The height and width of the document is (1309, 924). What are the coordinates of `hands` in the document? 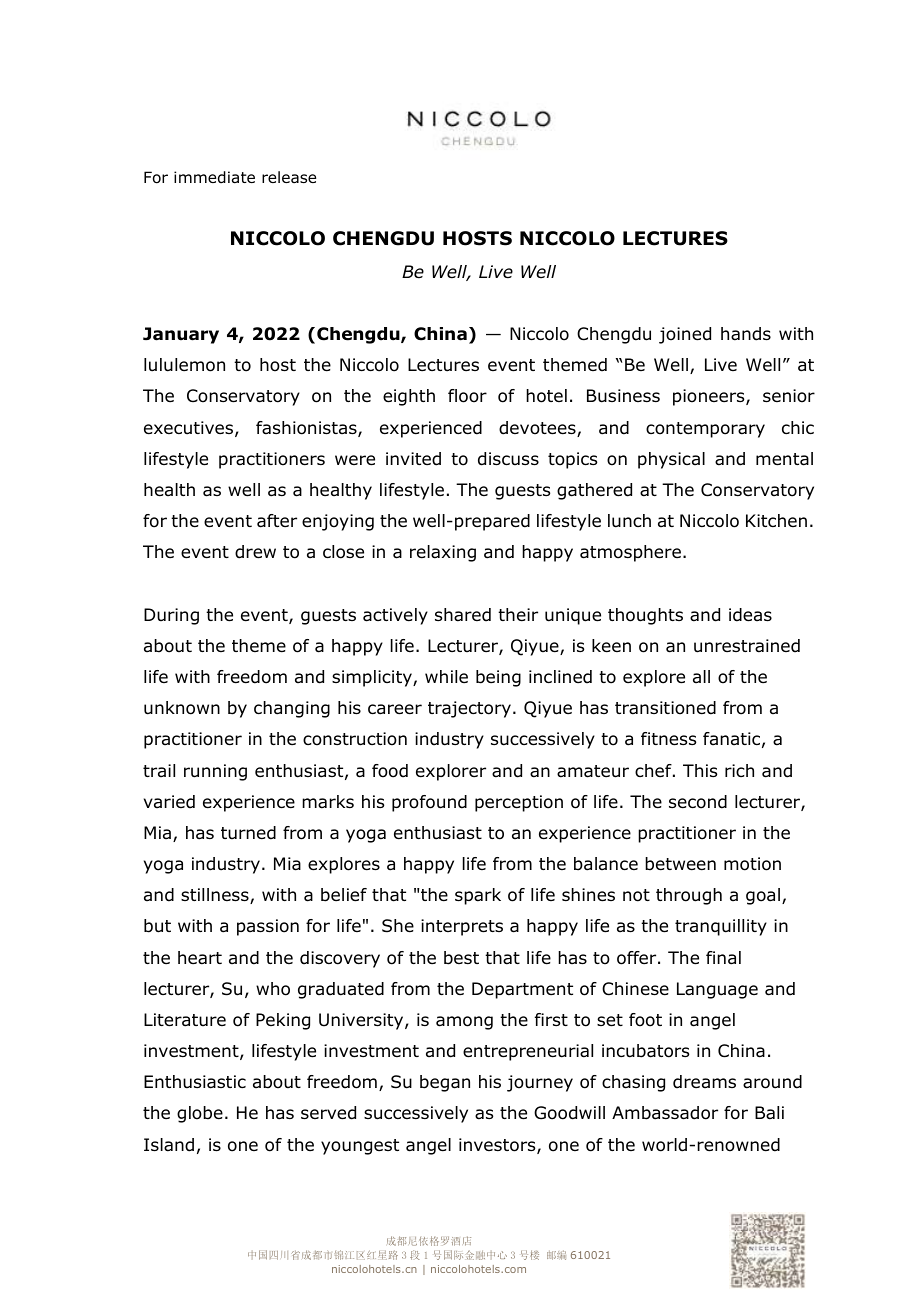 It's located at (746, 334).
